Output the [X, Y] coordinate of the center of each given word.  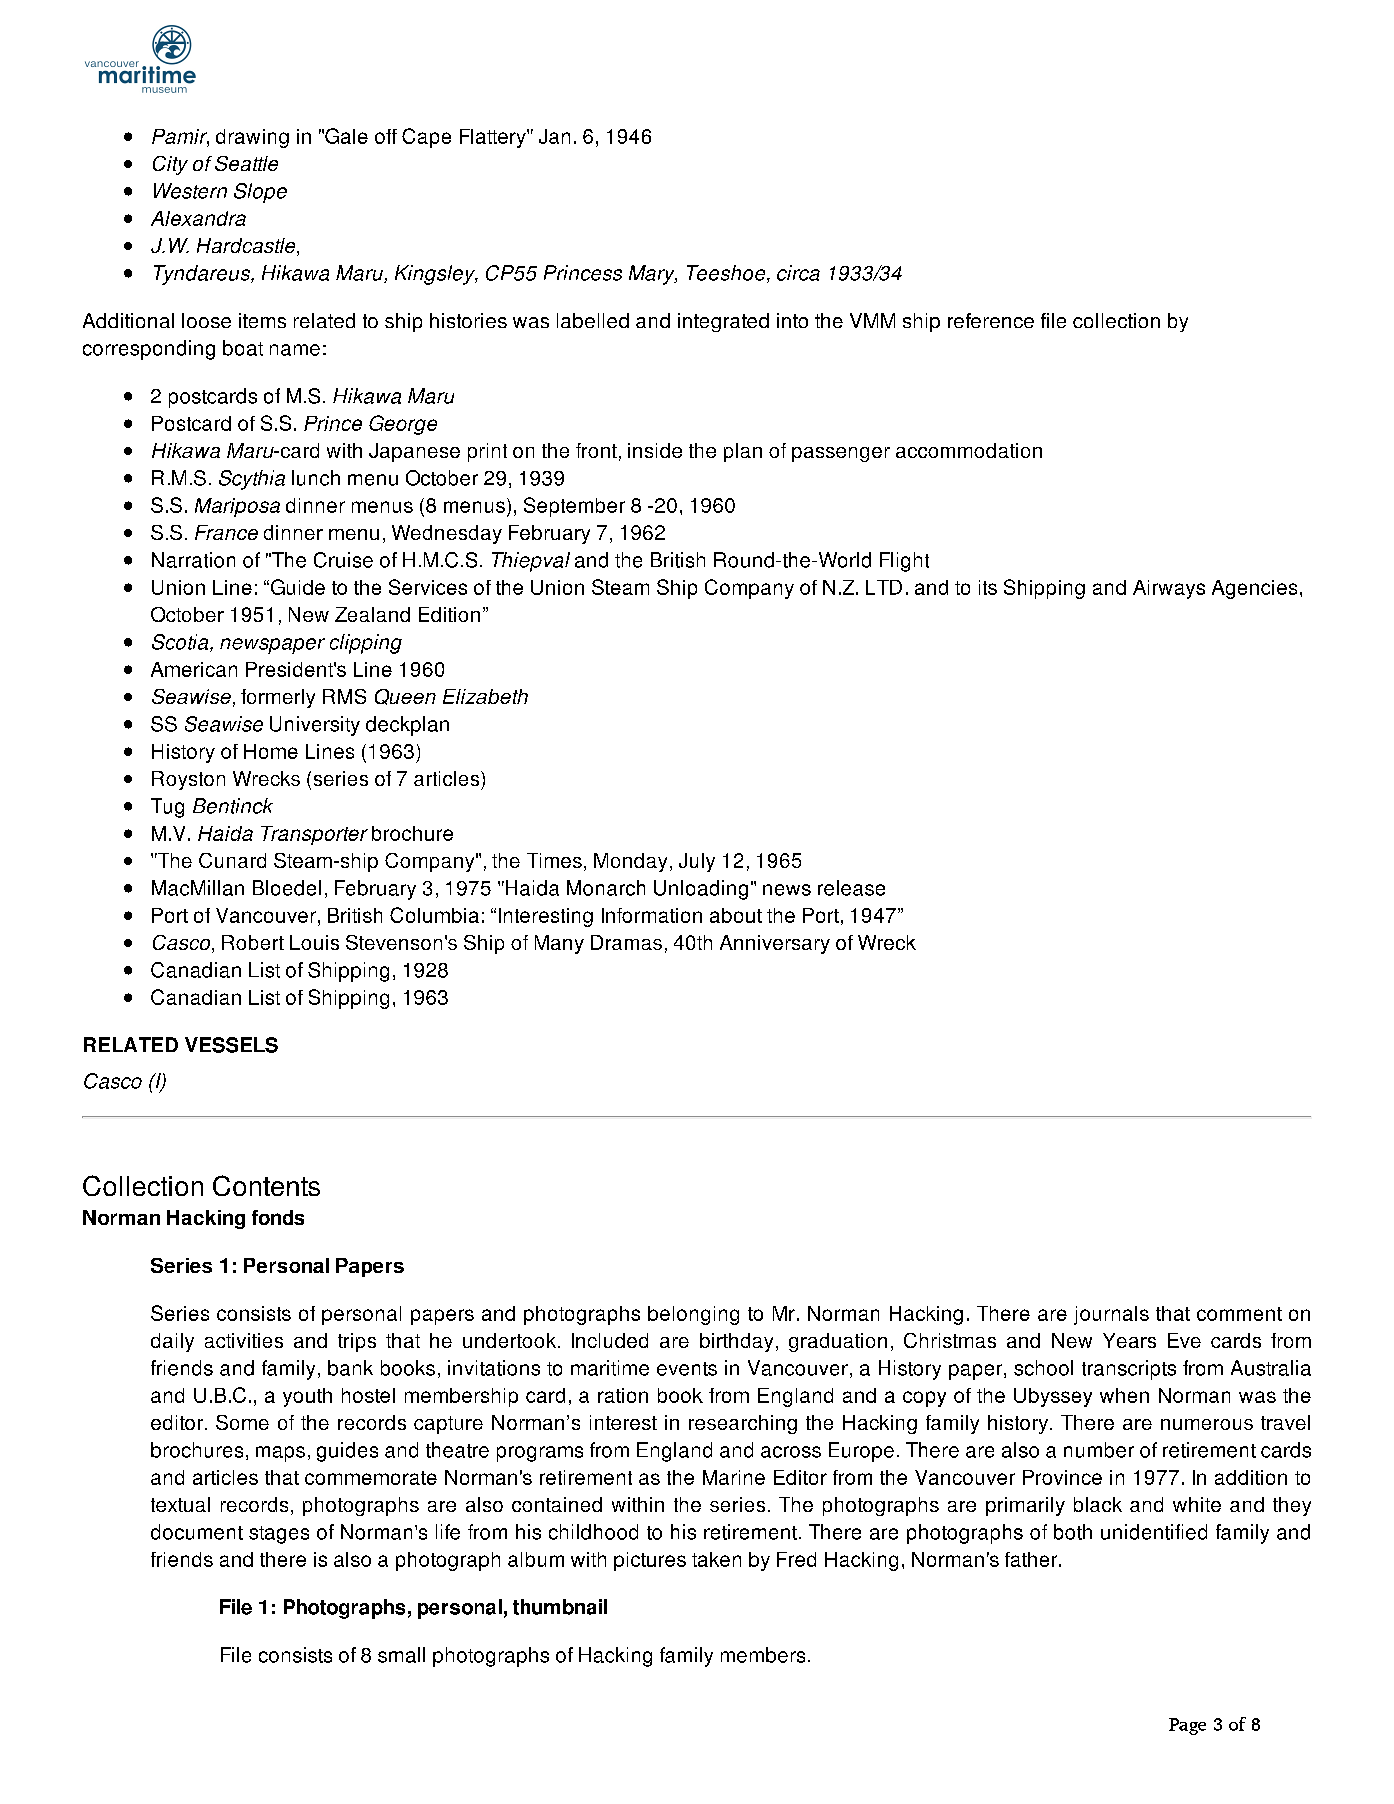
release [851, 888]
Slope [260, 193]
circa [798, 273]
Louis [314, 942]
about [736, 915]
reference [991, 320]
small [401, 1655]
